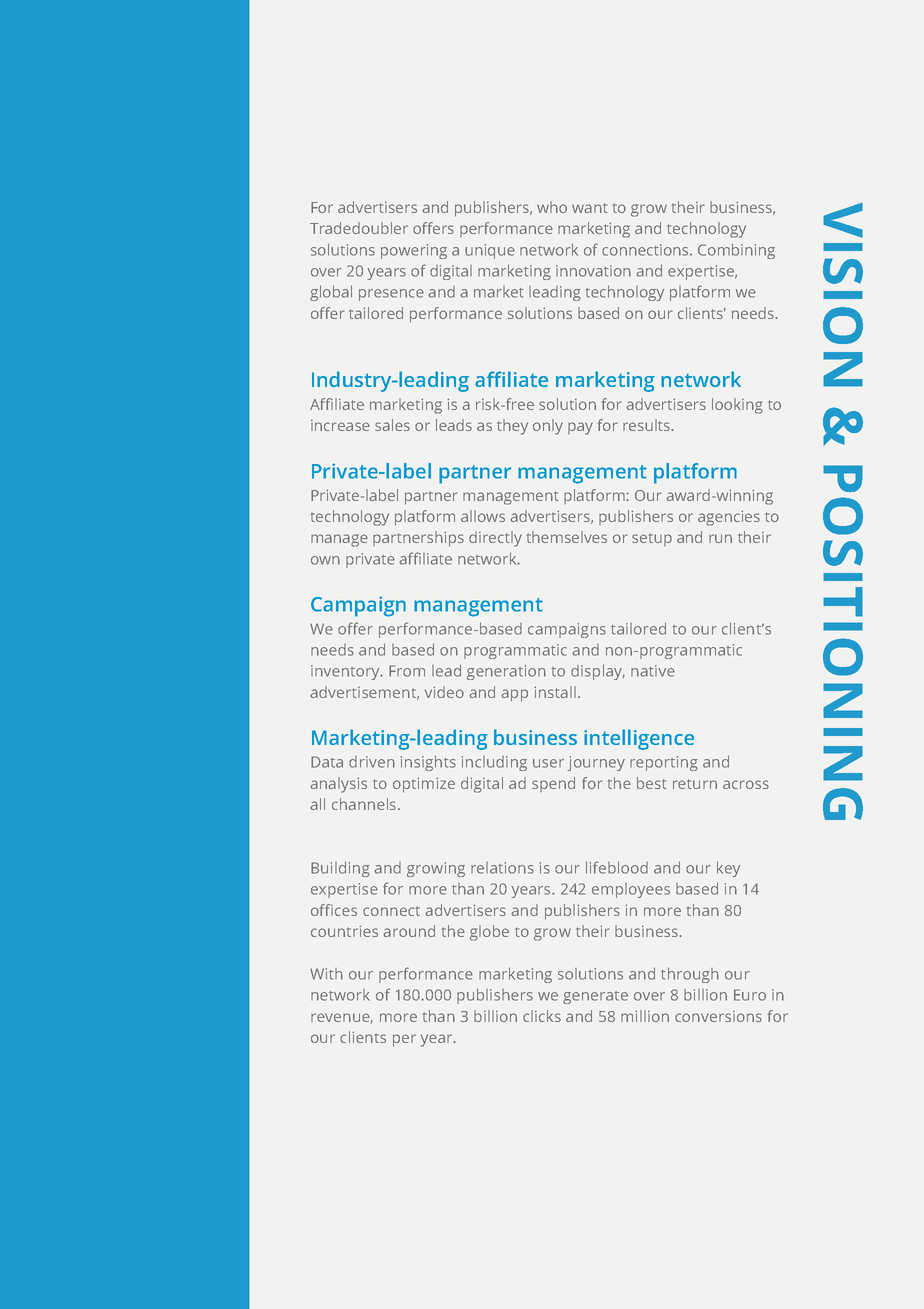  I want to click on powering, so click(414, 251).
